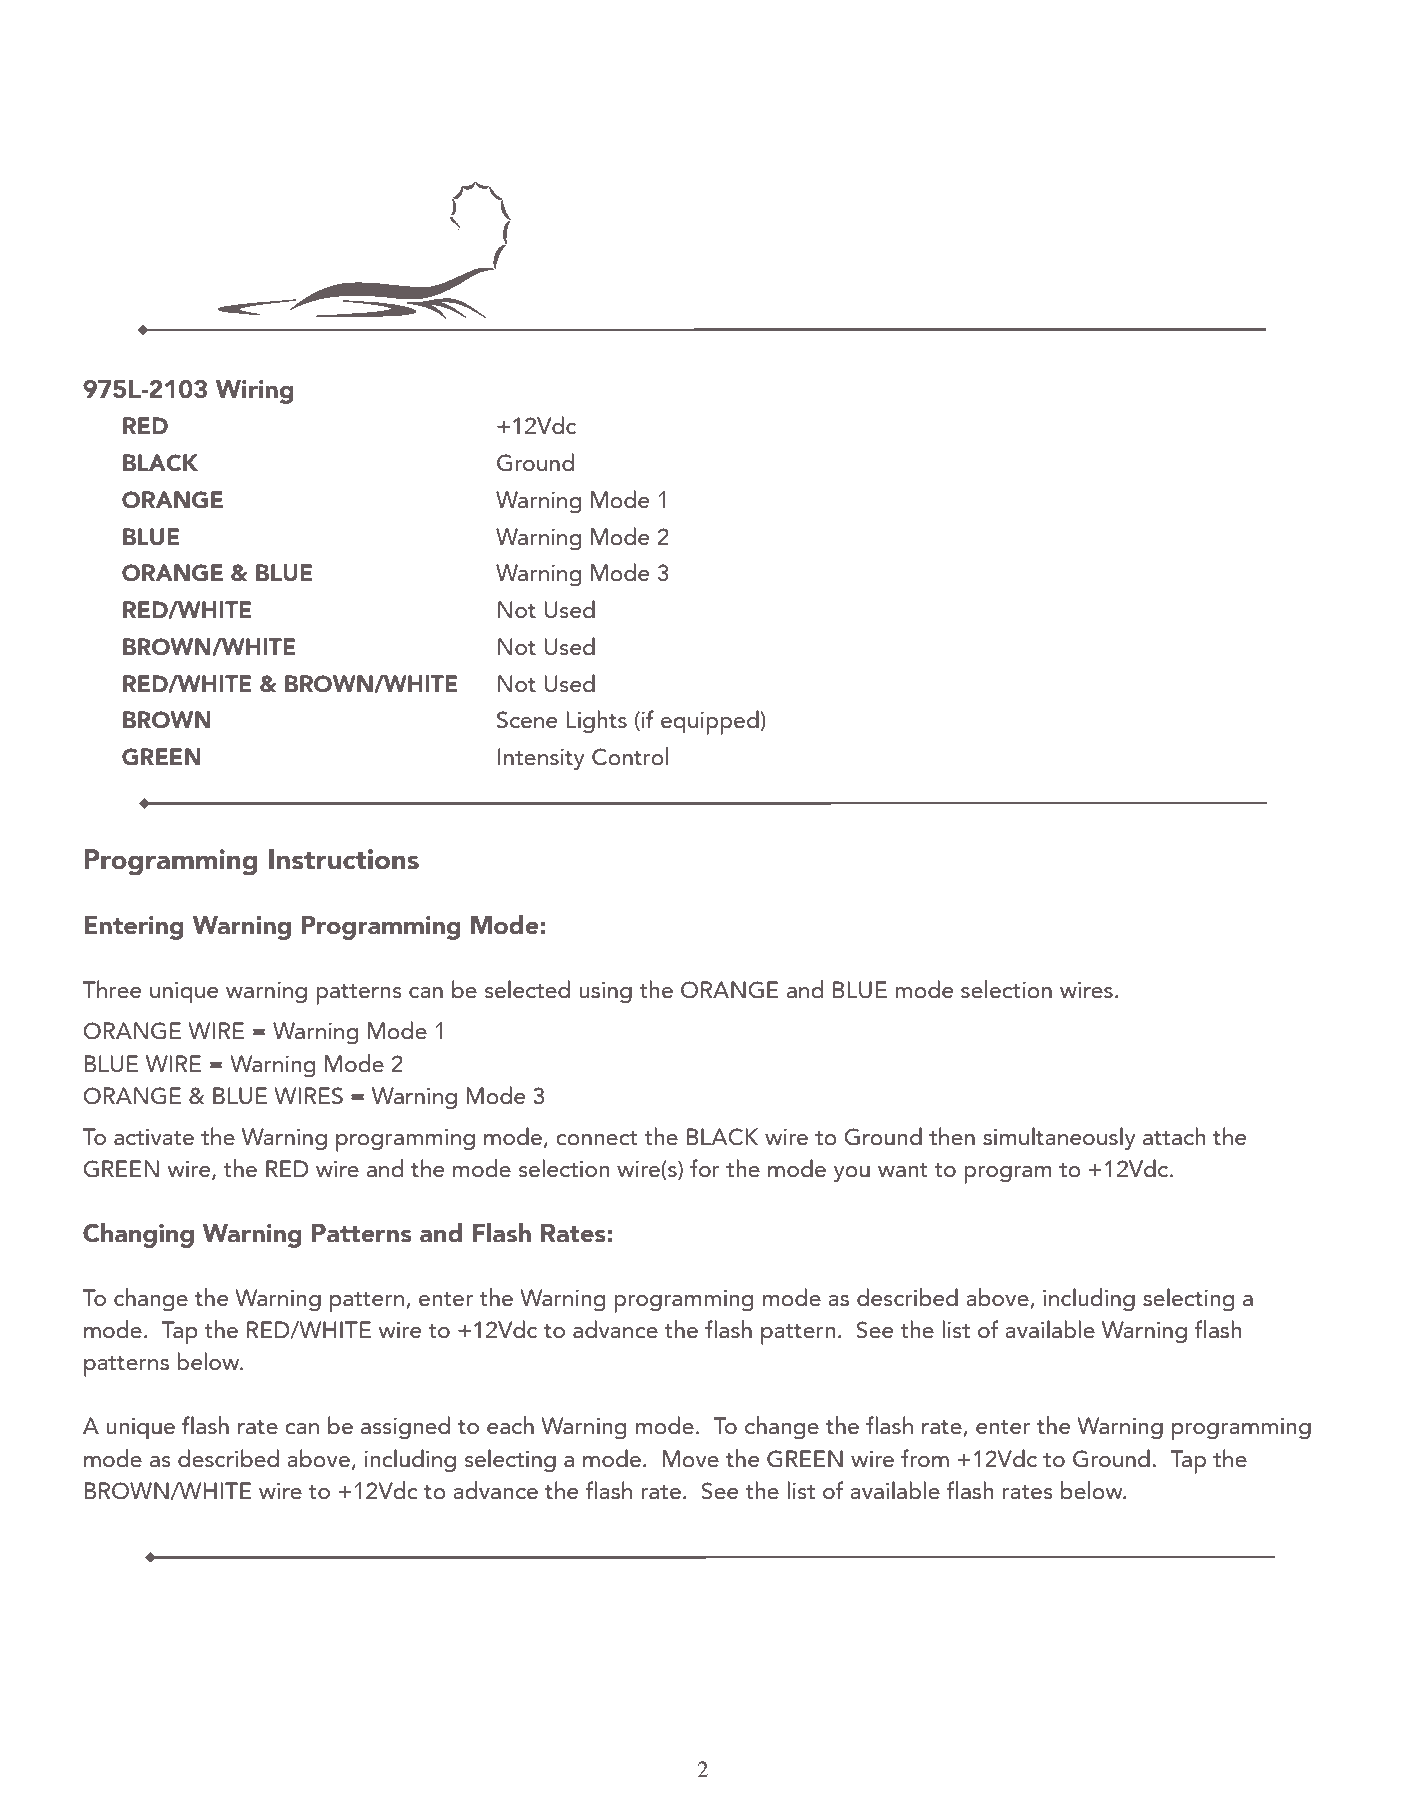  I want to click on equipped, so click(711, 722).
